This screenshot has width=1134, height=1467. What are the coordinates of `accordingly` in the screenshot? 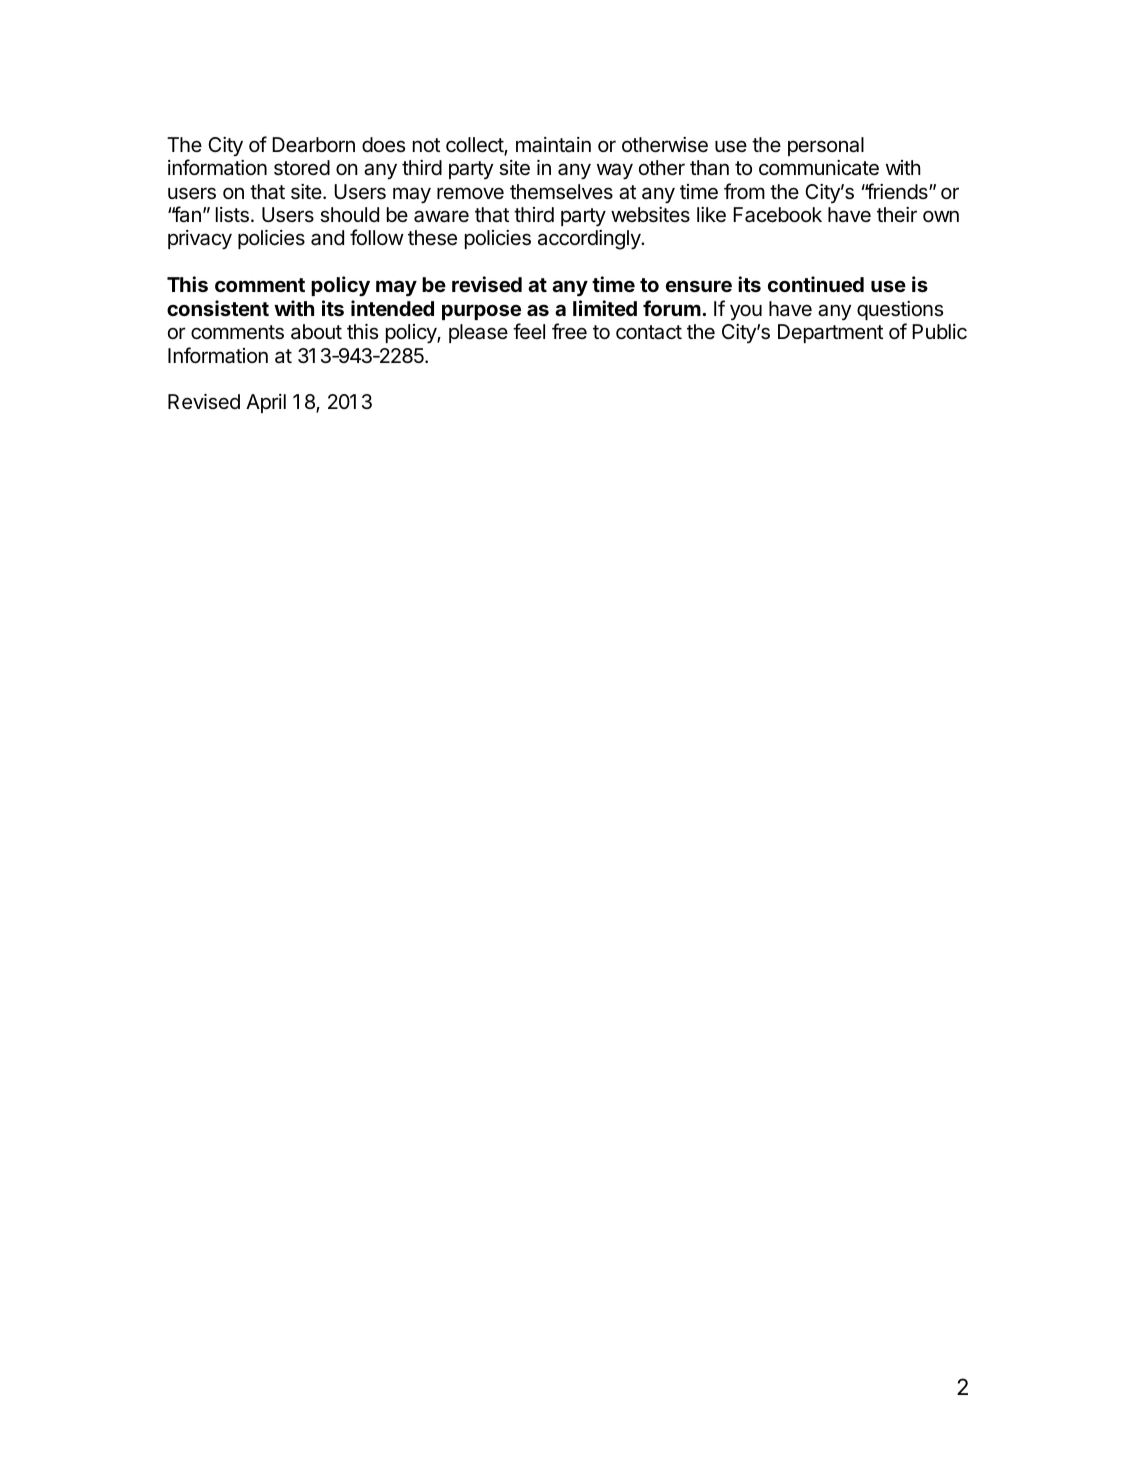 It's located at (590, 240).
